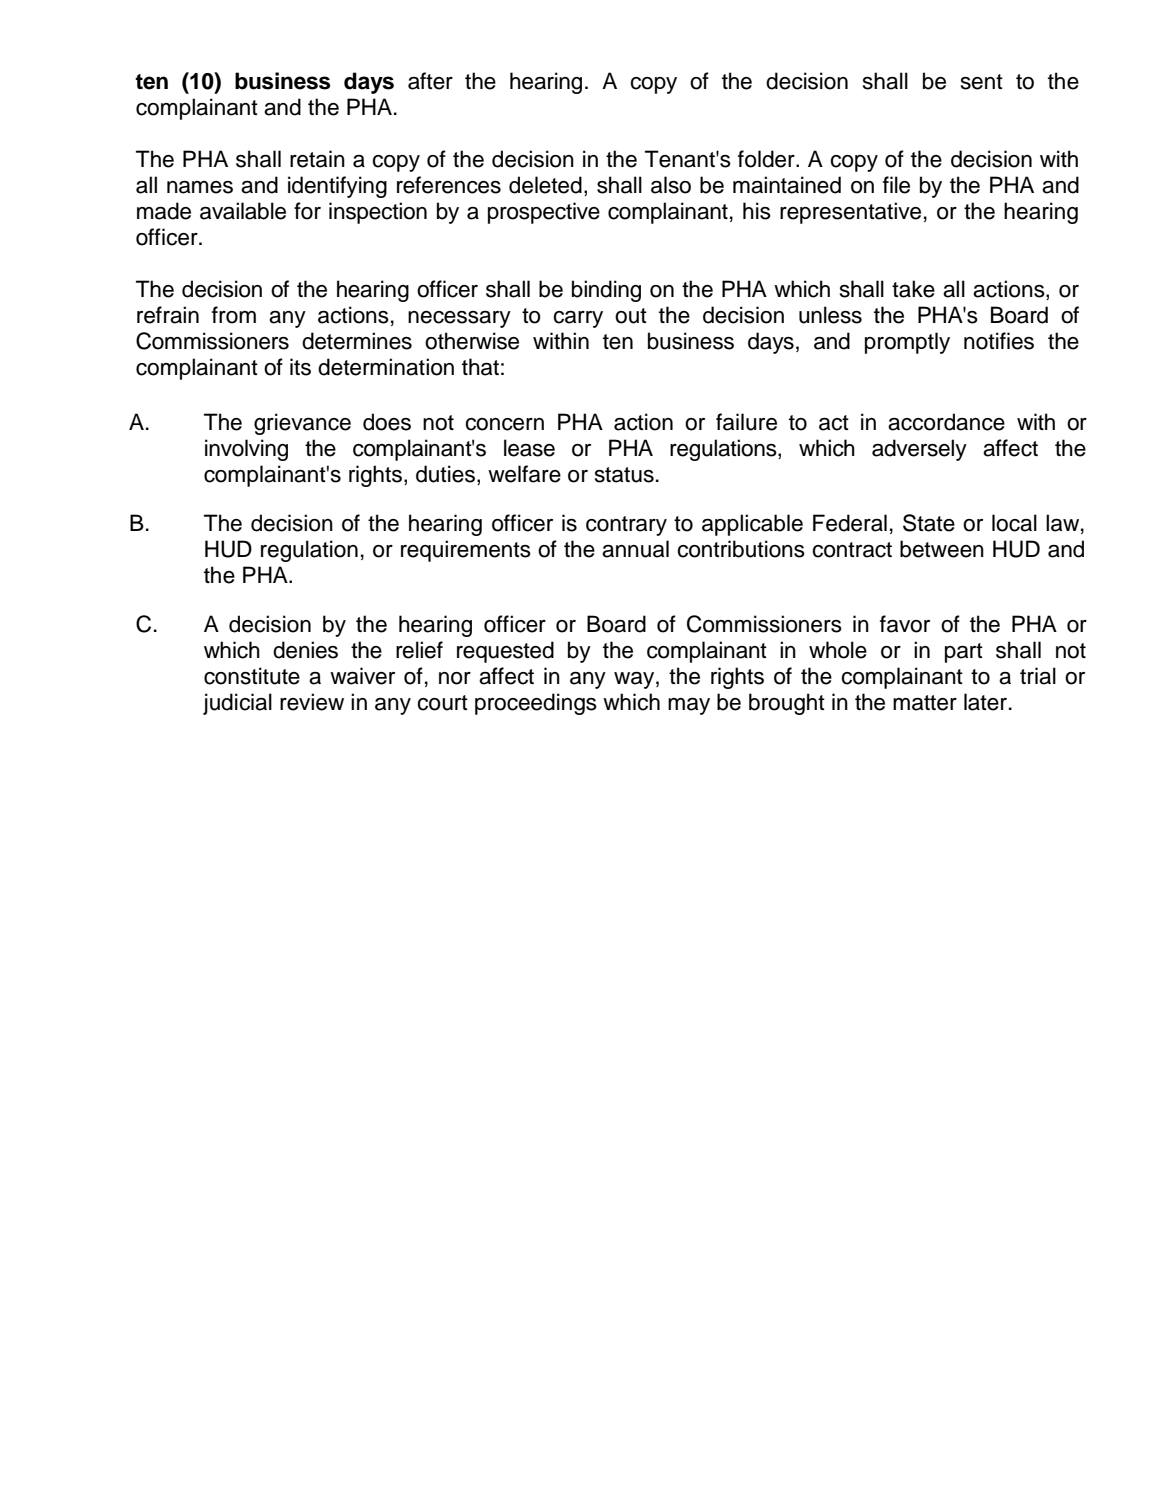 This document has width=1154, height=1493. What do you see at coordinates (624, 475) in the document?
I see `status` at bounding box center [624, 475].
